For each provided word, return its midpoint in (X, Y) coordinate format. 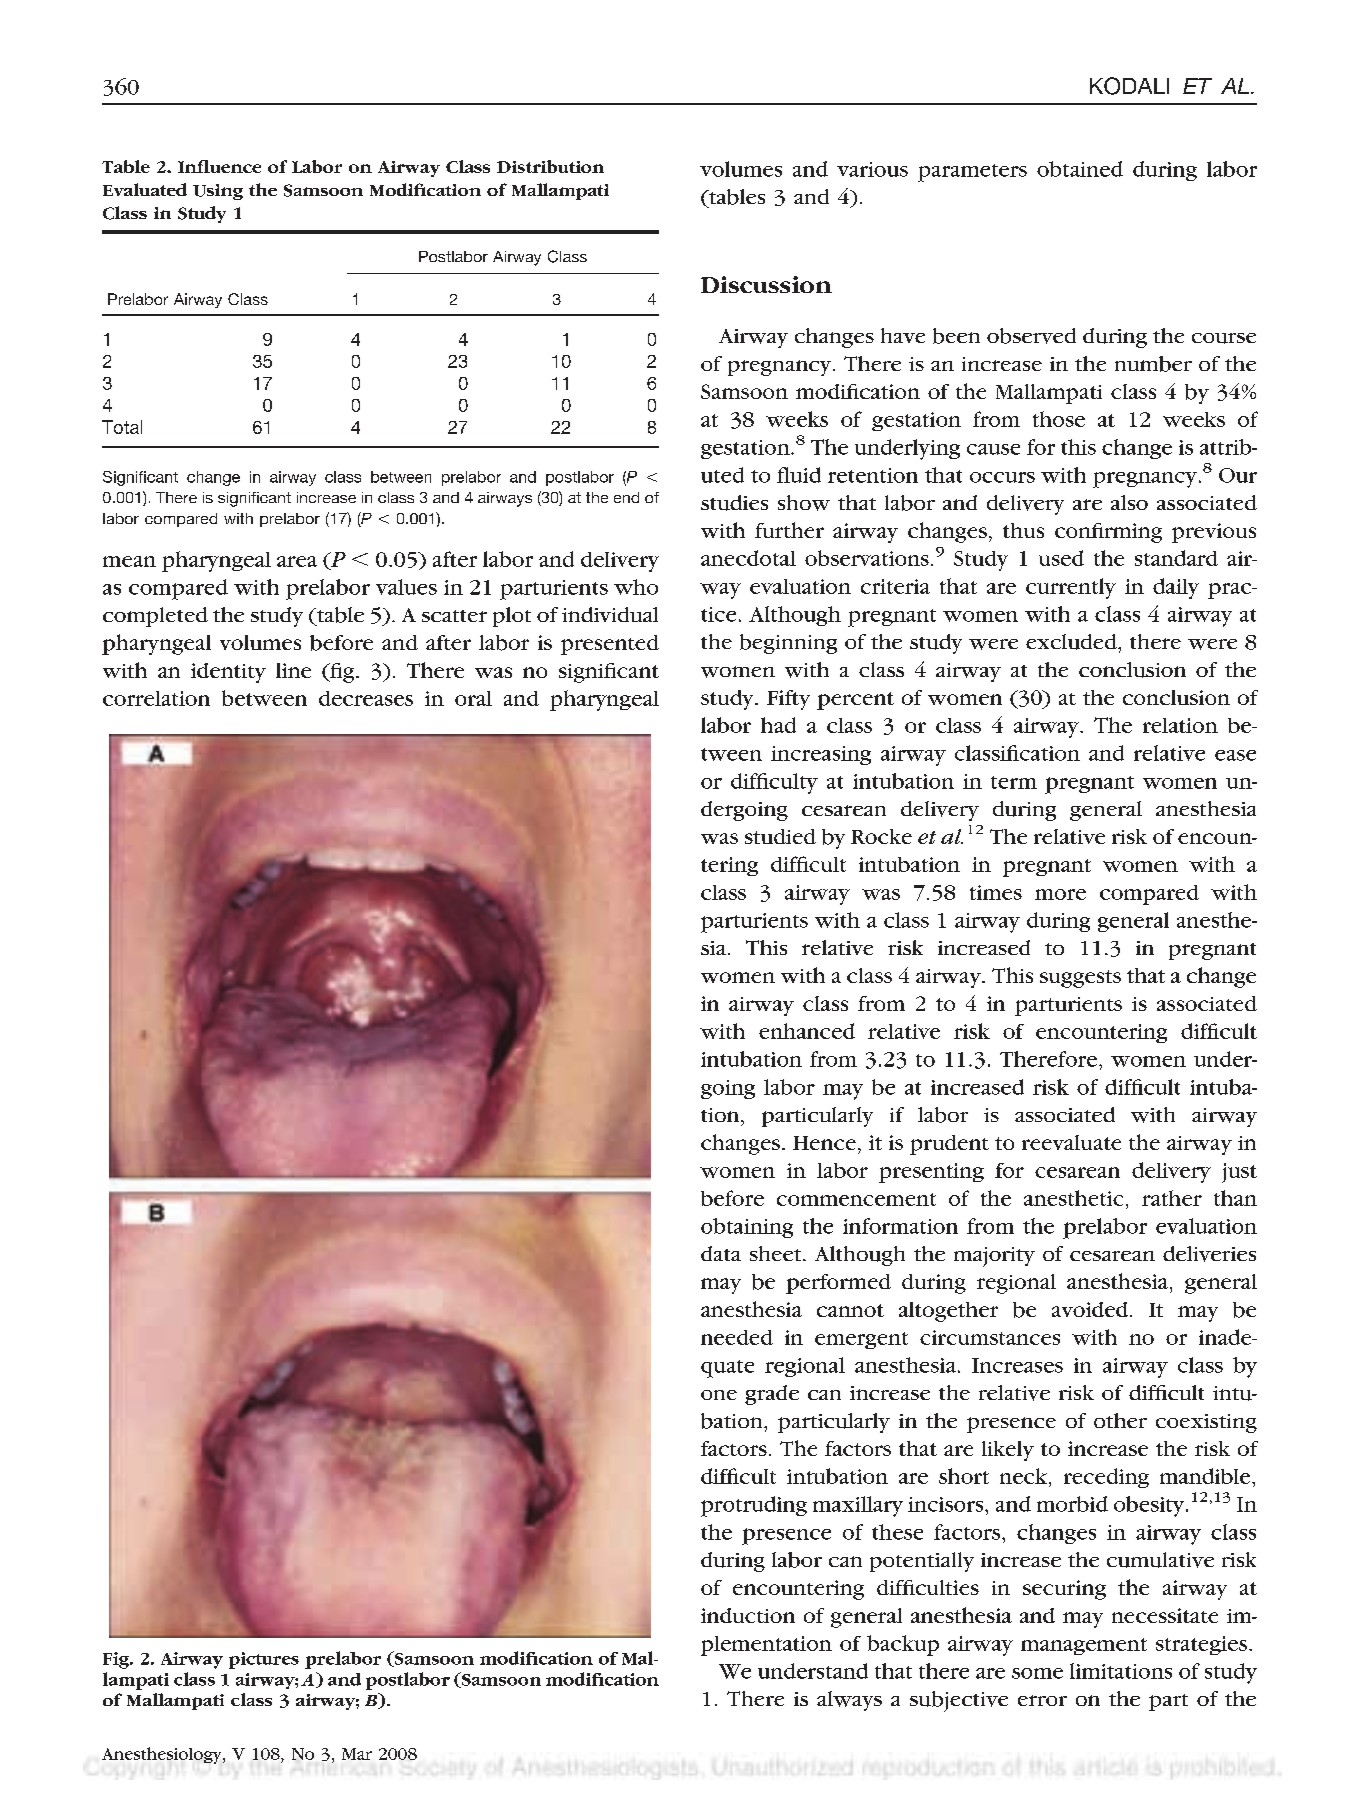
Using (218, 192)
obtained (1080, 169)
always (849, 1701)
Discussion (766, 284)
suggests (1080, 979)
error (1042, 1700)
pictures (264, 1660)
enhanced (807, 1031)
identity (228, 673)
